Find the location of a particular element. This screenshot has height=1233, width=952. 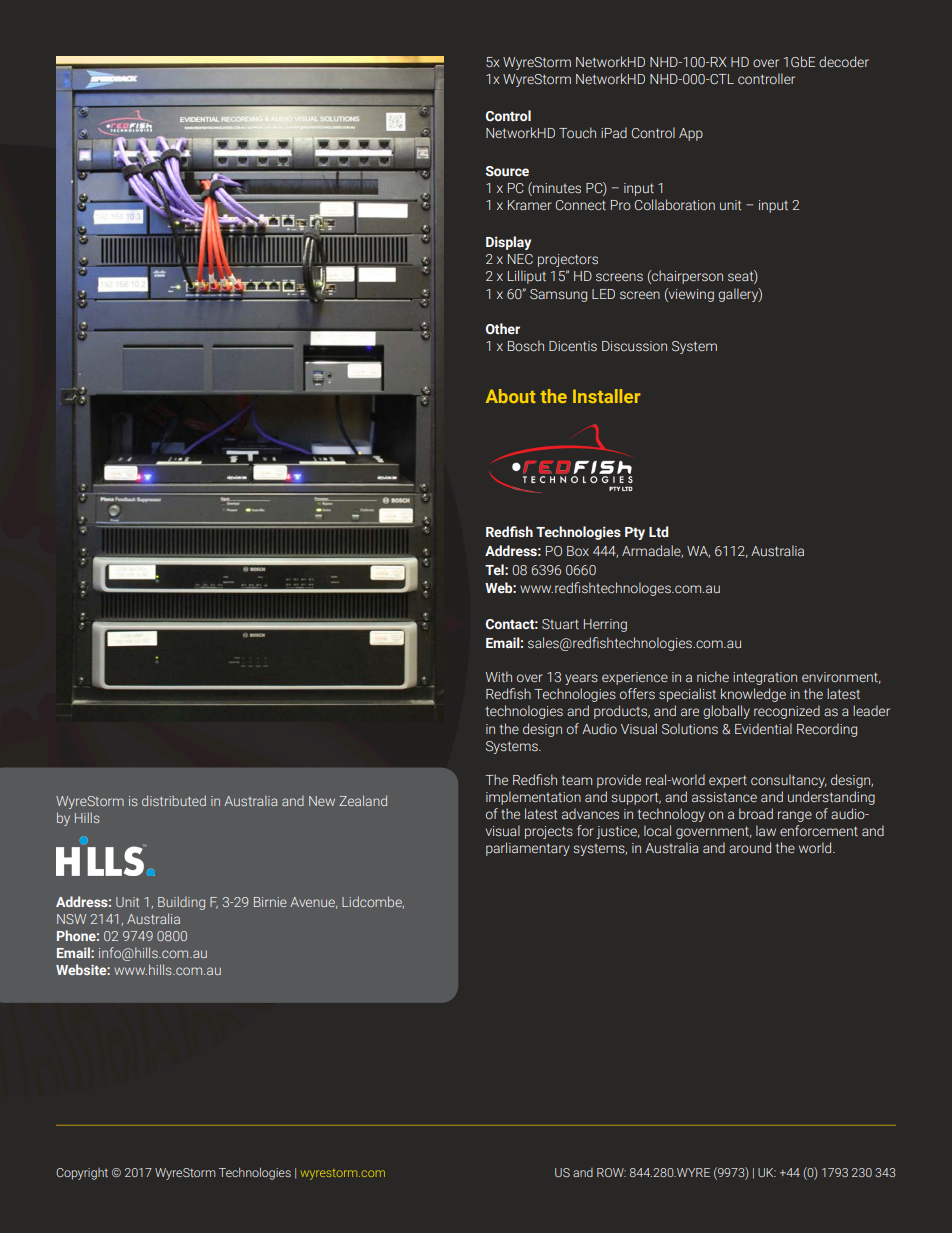

Source is located at coordinates (507, 171).
